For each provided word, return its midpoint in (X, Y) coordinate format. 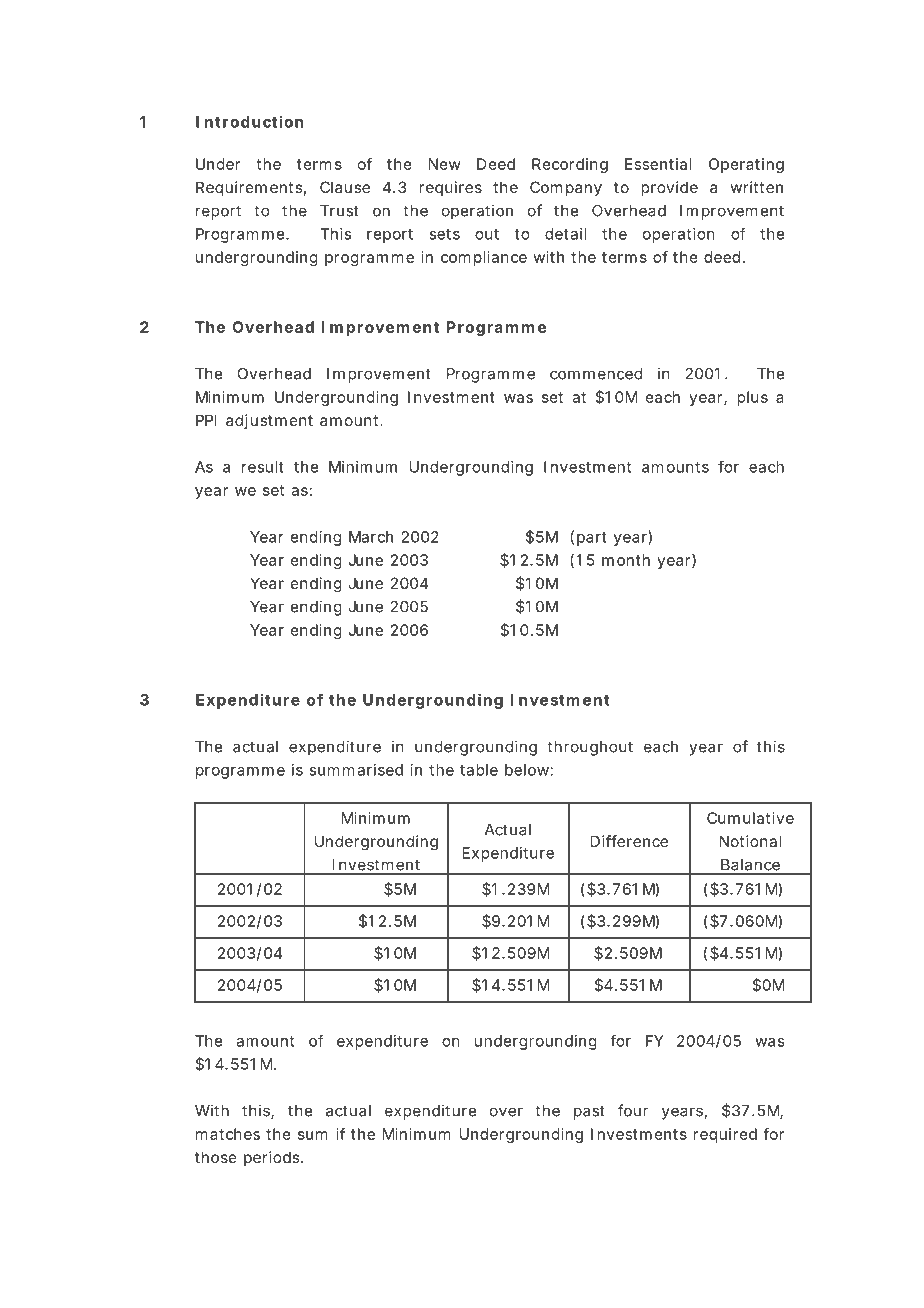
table (479, 770)
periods (273, 1158)
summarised (356, 770)
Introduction (250, 121)
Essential (658, 164)
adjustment (269, 421)
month (626, 560)
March (371, 537)
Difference (629, 841)
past (589, 1112)
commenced (596, 374)
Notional (750, 841)
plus (752, 398)
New (445, 164)
